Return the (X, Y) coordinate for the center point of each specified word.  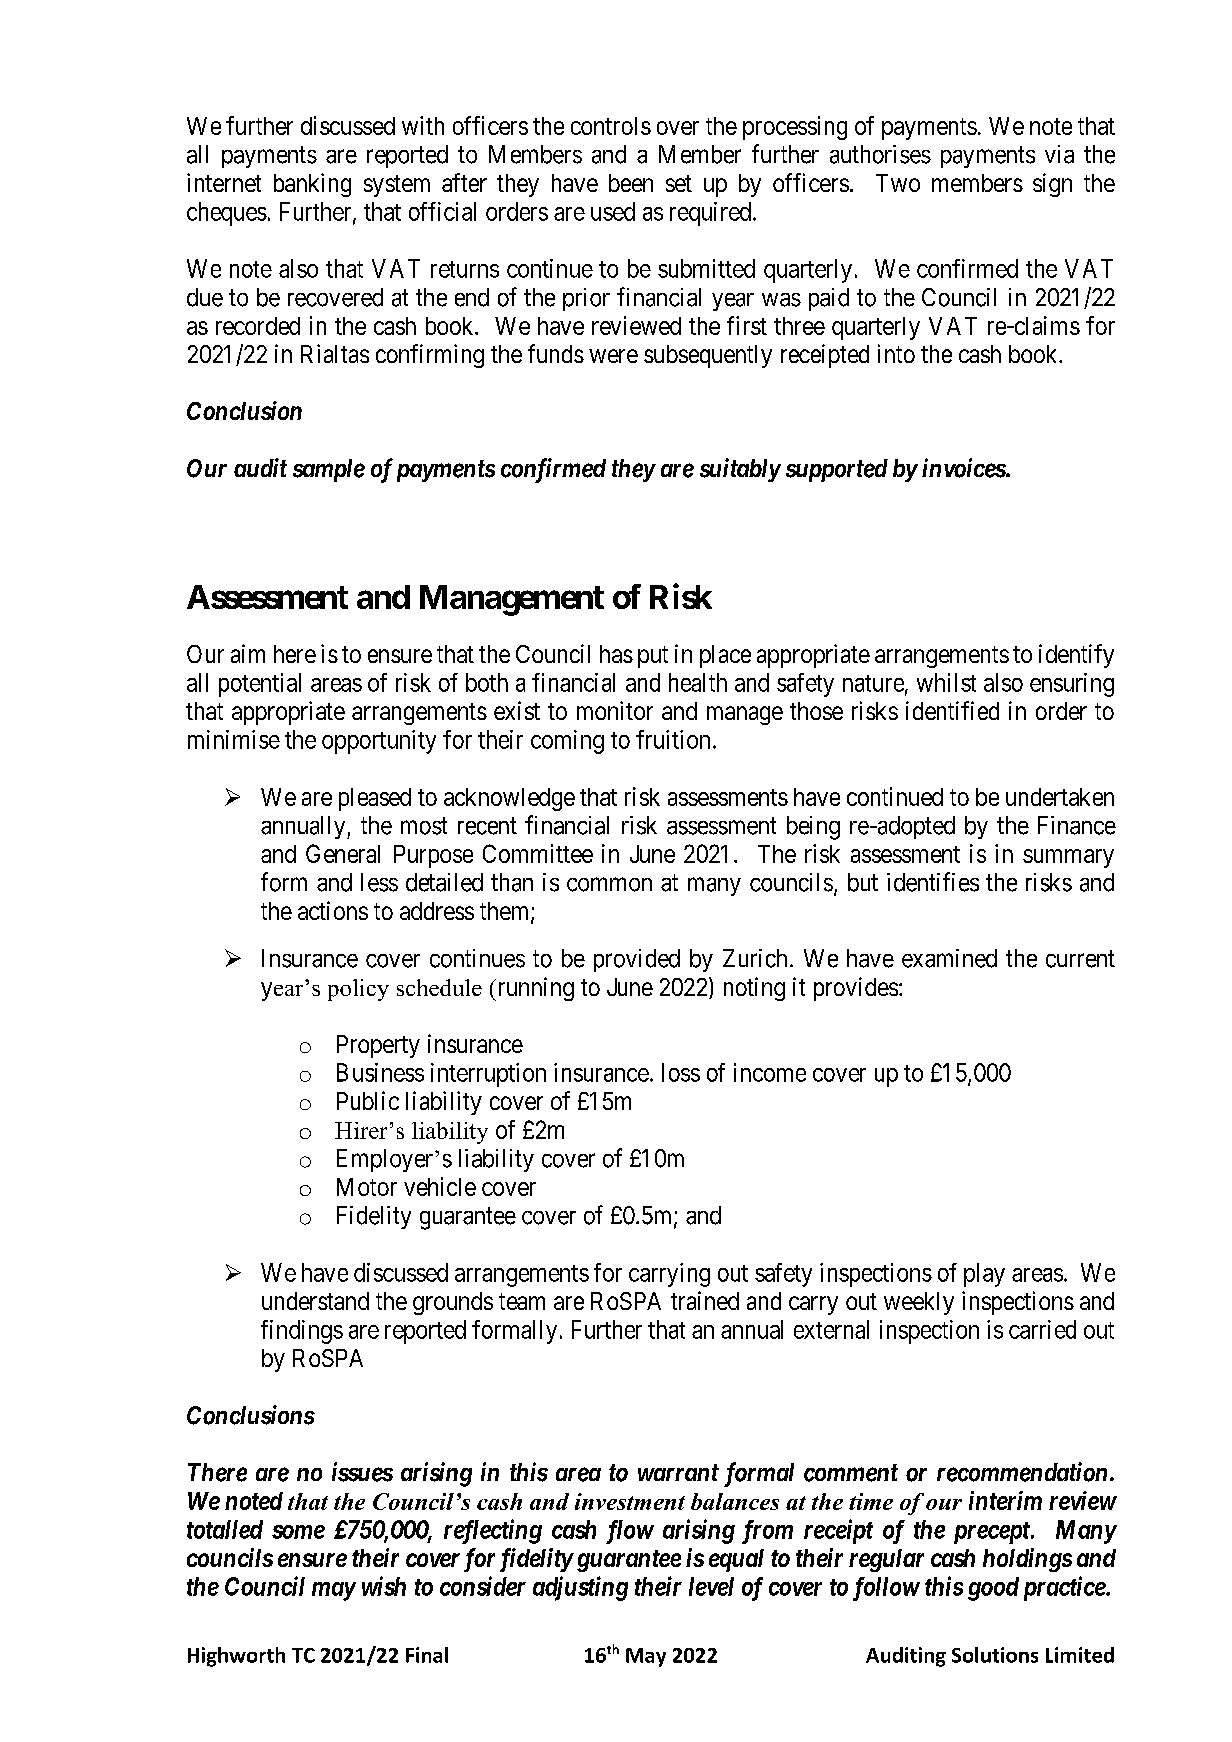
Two (898, 183)
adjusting (580, 1588)
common (609, 884)
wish (384, 1586)
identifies (933, 882)
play (984, 1275)
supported (837, 470)
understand (315, 1301)
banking (312, 185)
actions (333, 910)
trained (705, 1300)
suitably (740, 470)
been (631, 183)
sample (329, 470)
